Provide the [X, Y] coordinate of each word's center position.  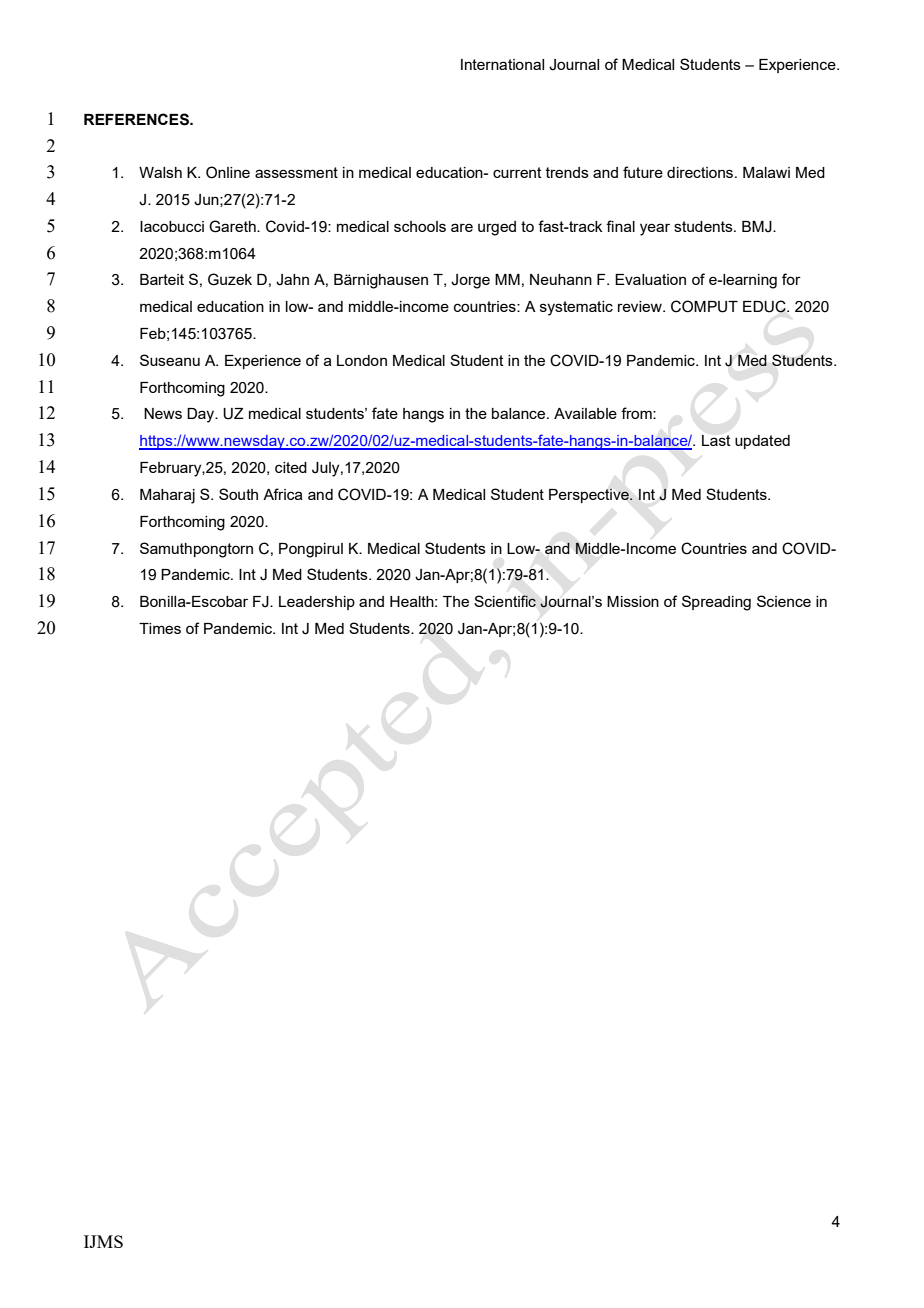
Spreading [716, 603]
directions [701, 172]
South [238, 494]
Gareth [233, 226]
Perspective [590, 495]
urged [497, 228]
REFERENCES [137, 119]
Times [160, 628]
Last [716, 440]
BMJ [758, 227]
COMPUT [704, 306]
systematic [576, 308]
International [502, 64]
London [362, 360]
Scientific [505, 601]
